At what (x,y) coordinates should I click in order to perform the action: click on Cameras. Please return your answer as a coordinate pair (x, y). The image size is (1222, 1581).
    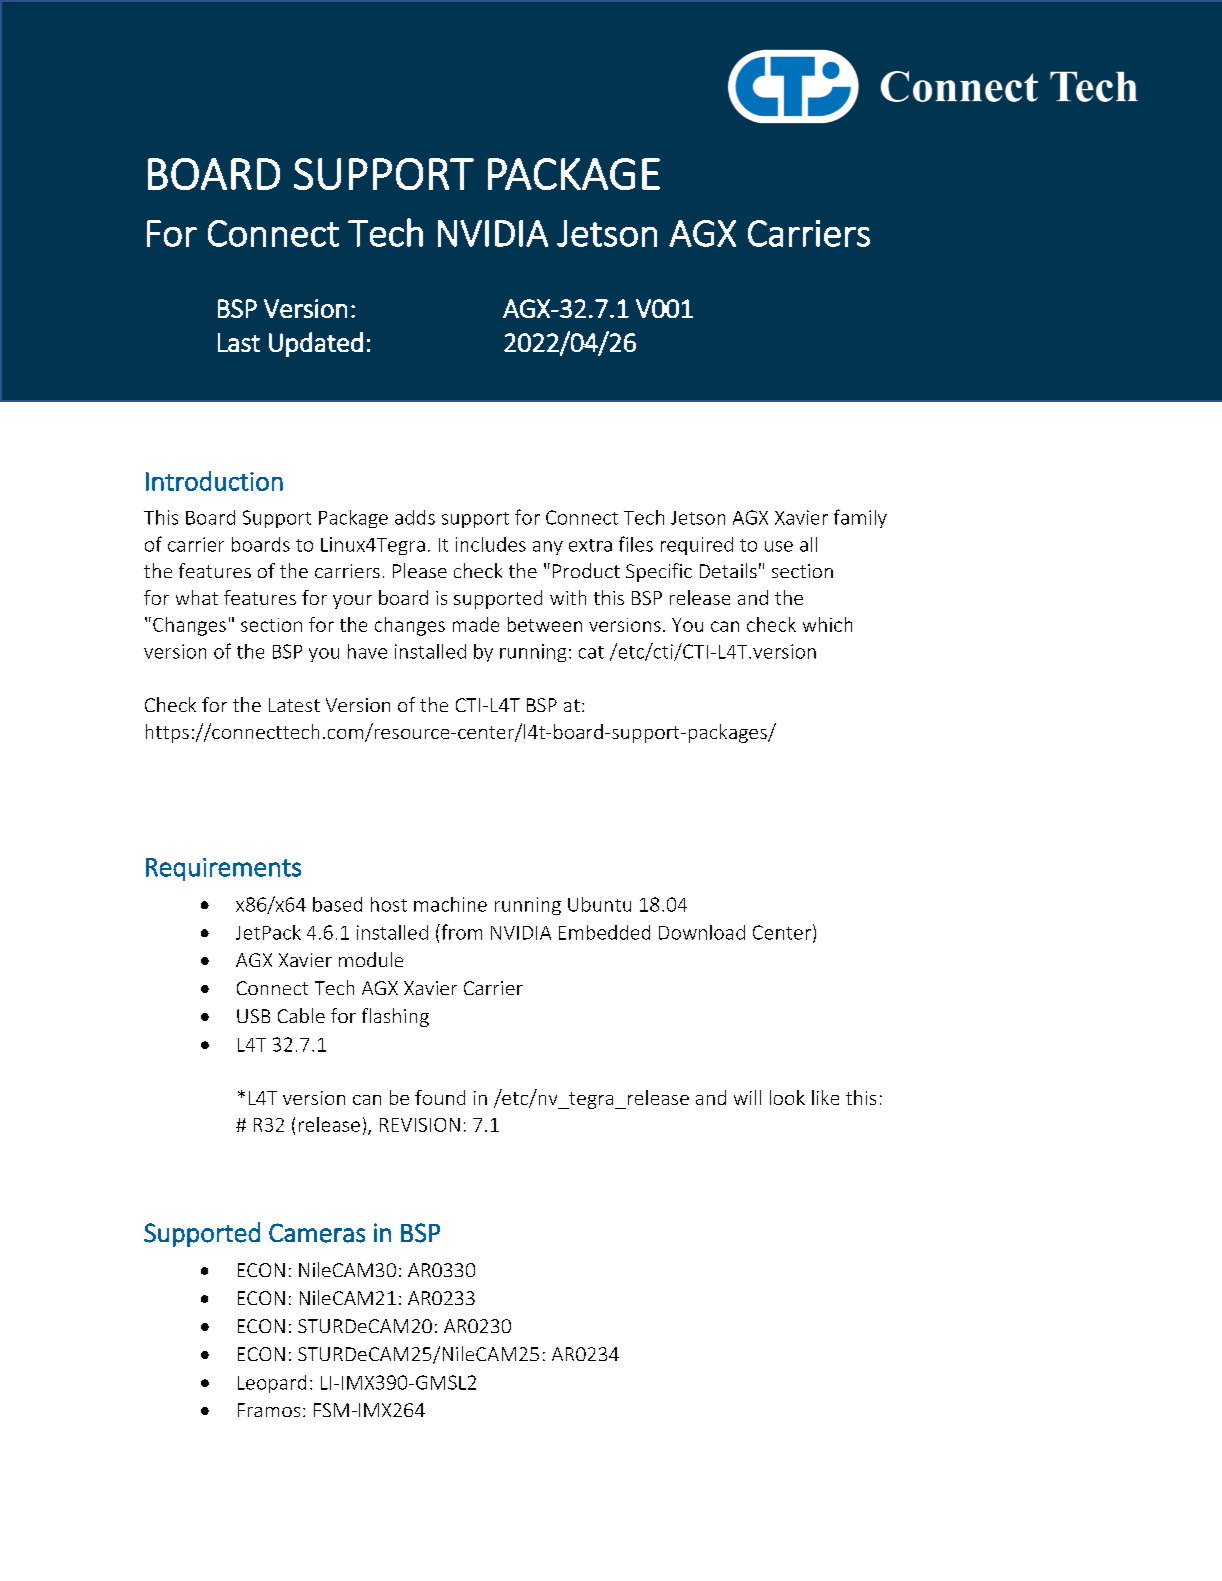
    Looking at the image, I should click on (317, 1233).
